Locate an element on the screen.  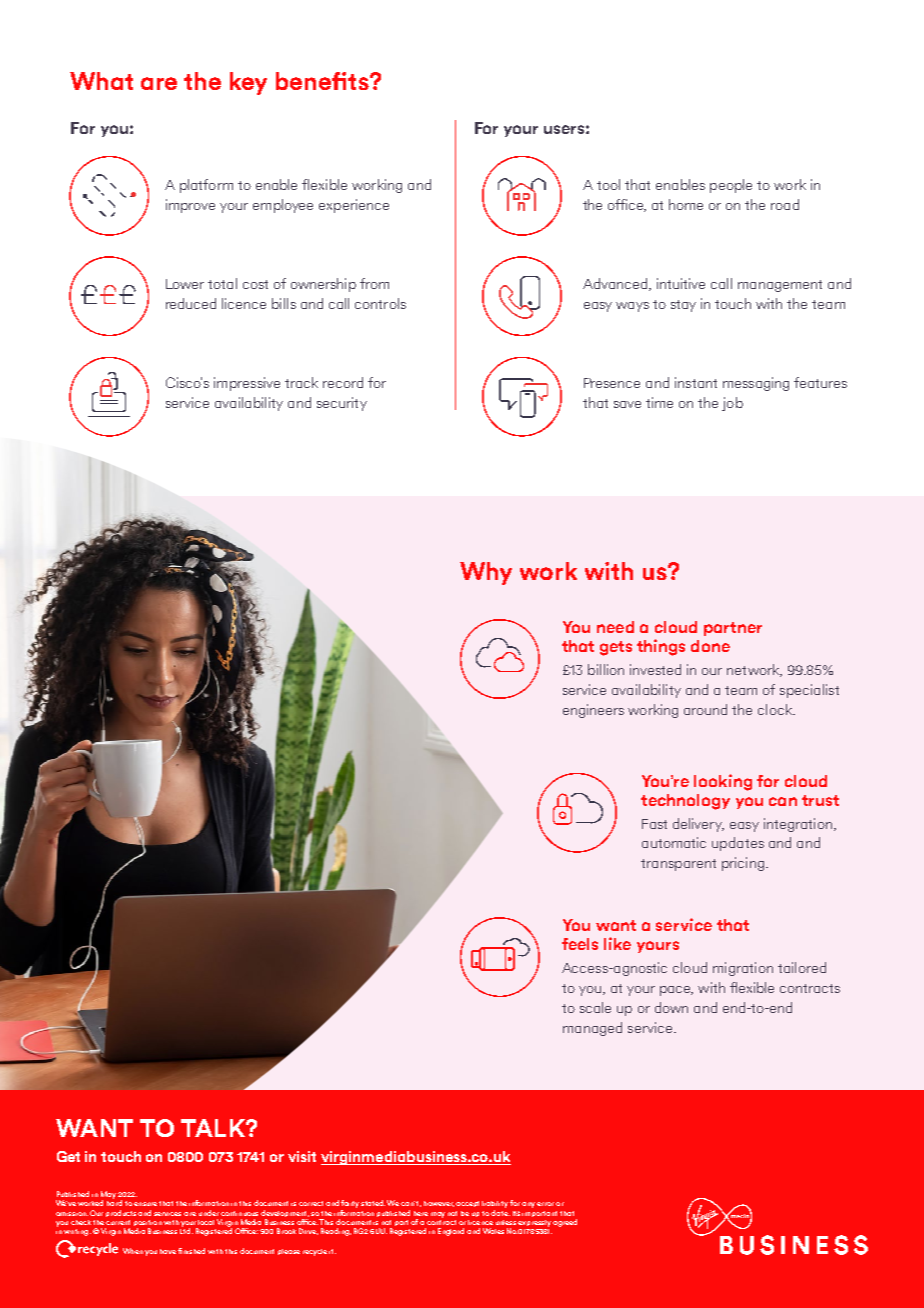
ensure is located at coordinates (145, 1204).
